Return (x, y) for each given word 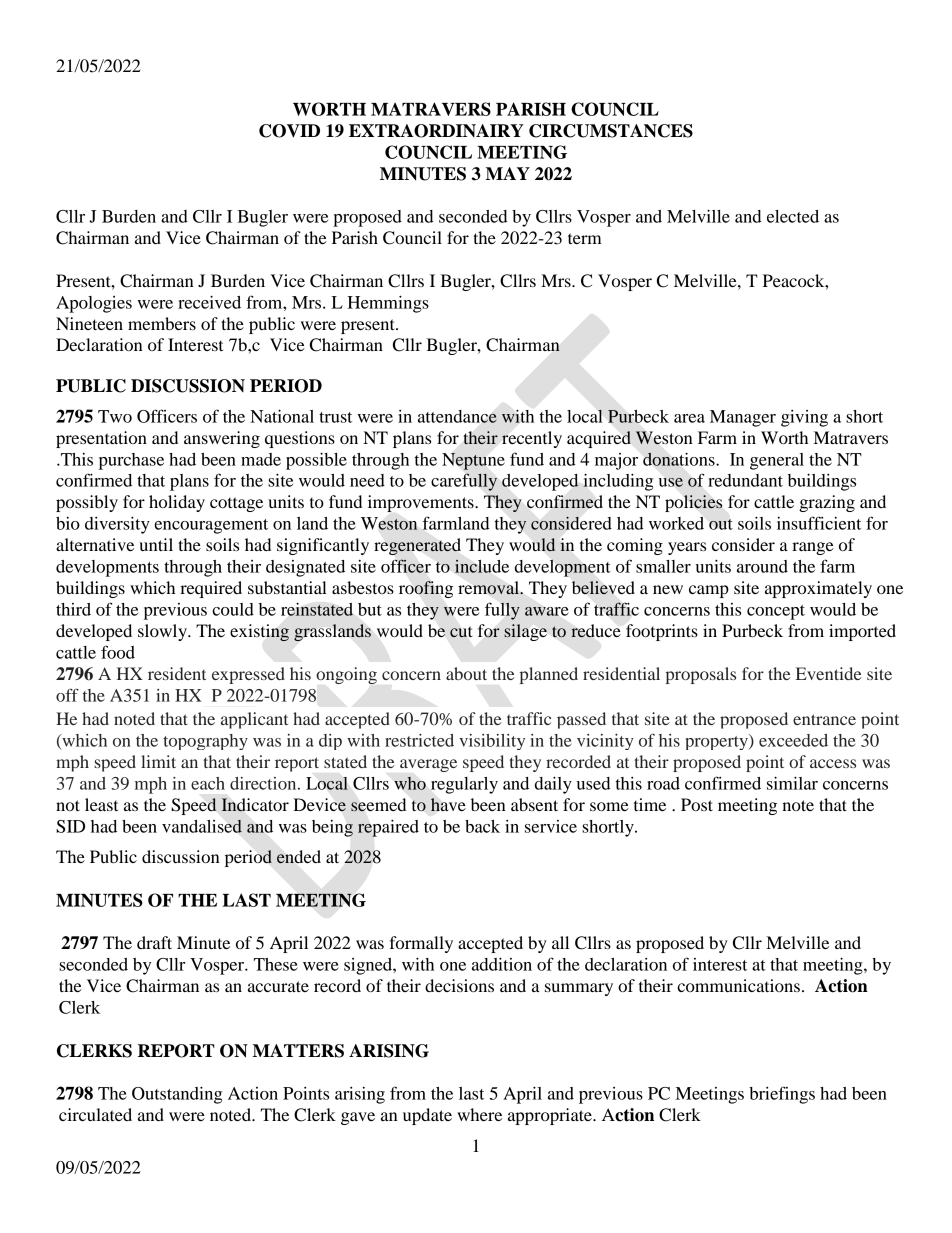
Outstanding (177, 1095)
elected (793, 216)
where (479, 1114)
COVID (289, 131)
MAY (508, 173)
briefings (782, 1095)
